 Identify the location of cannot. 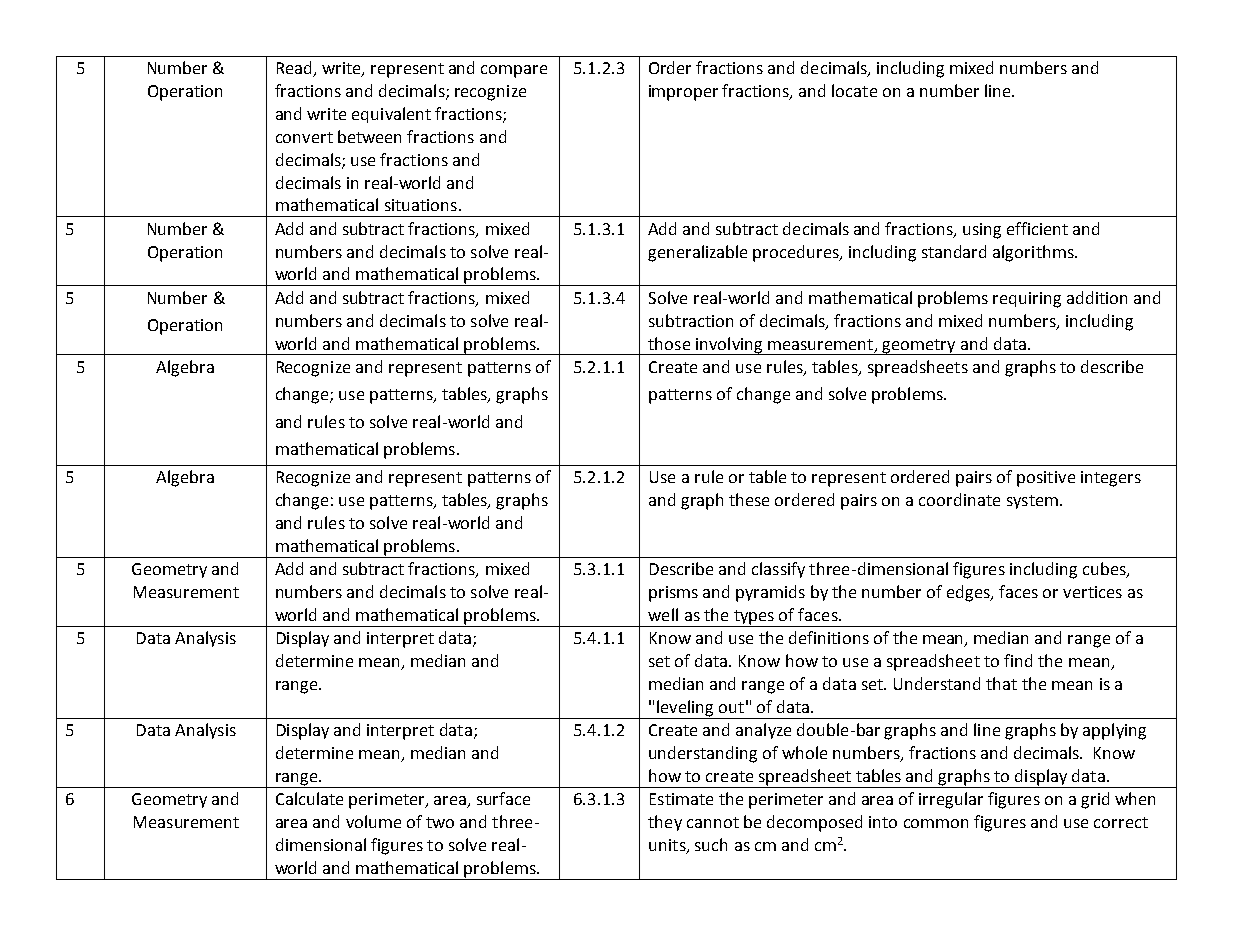
(713, 822).
